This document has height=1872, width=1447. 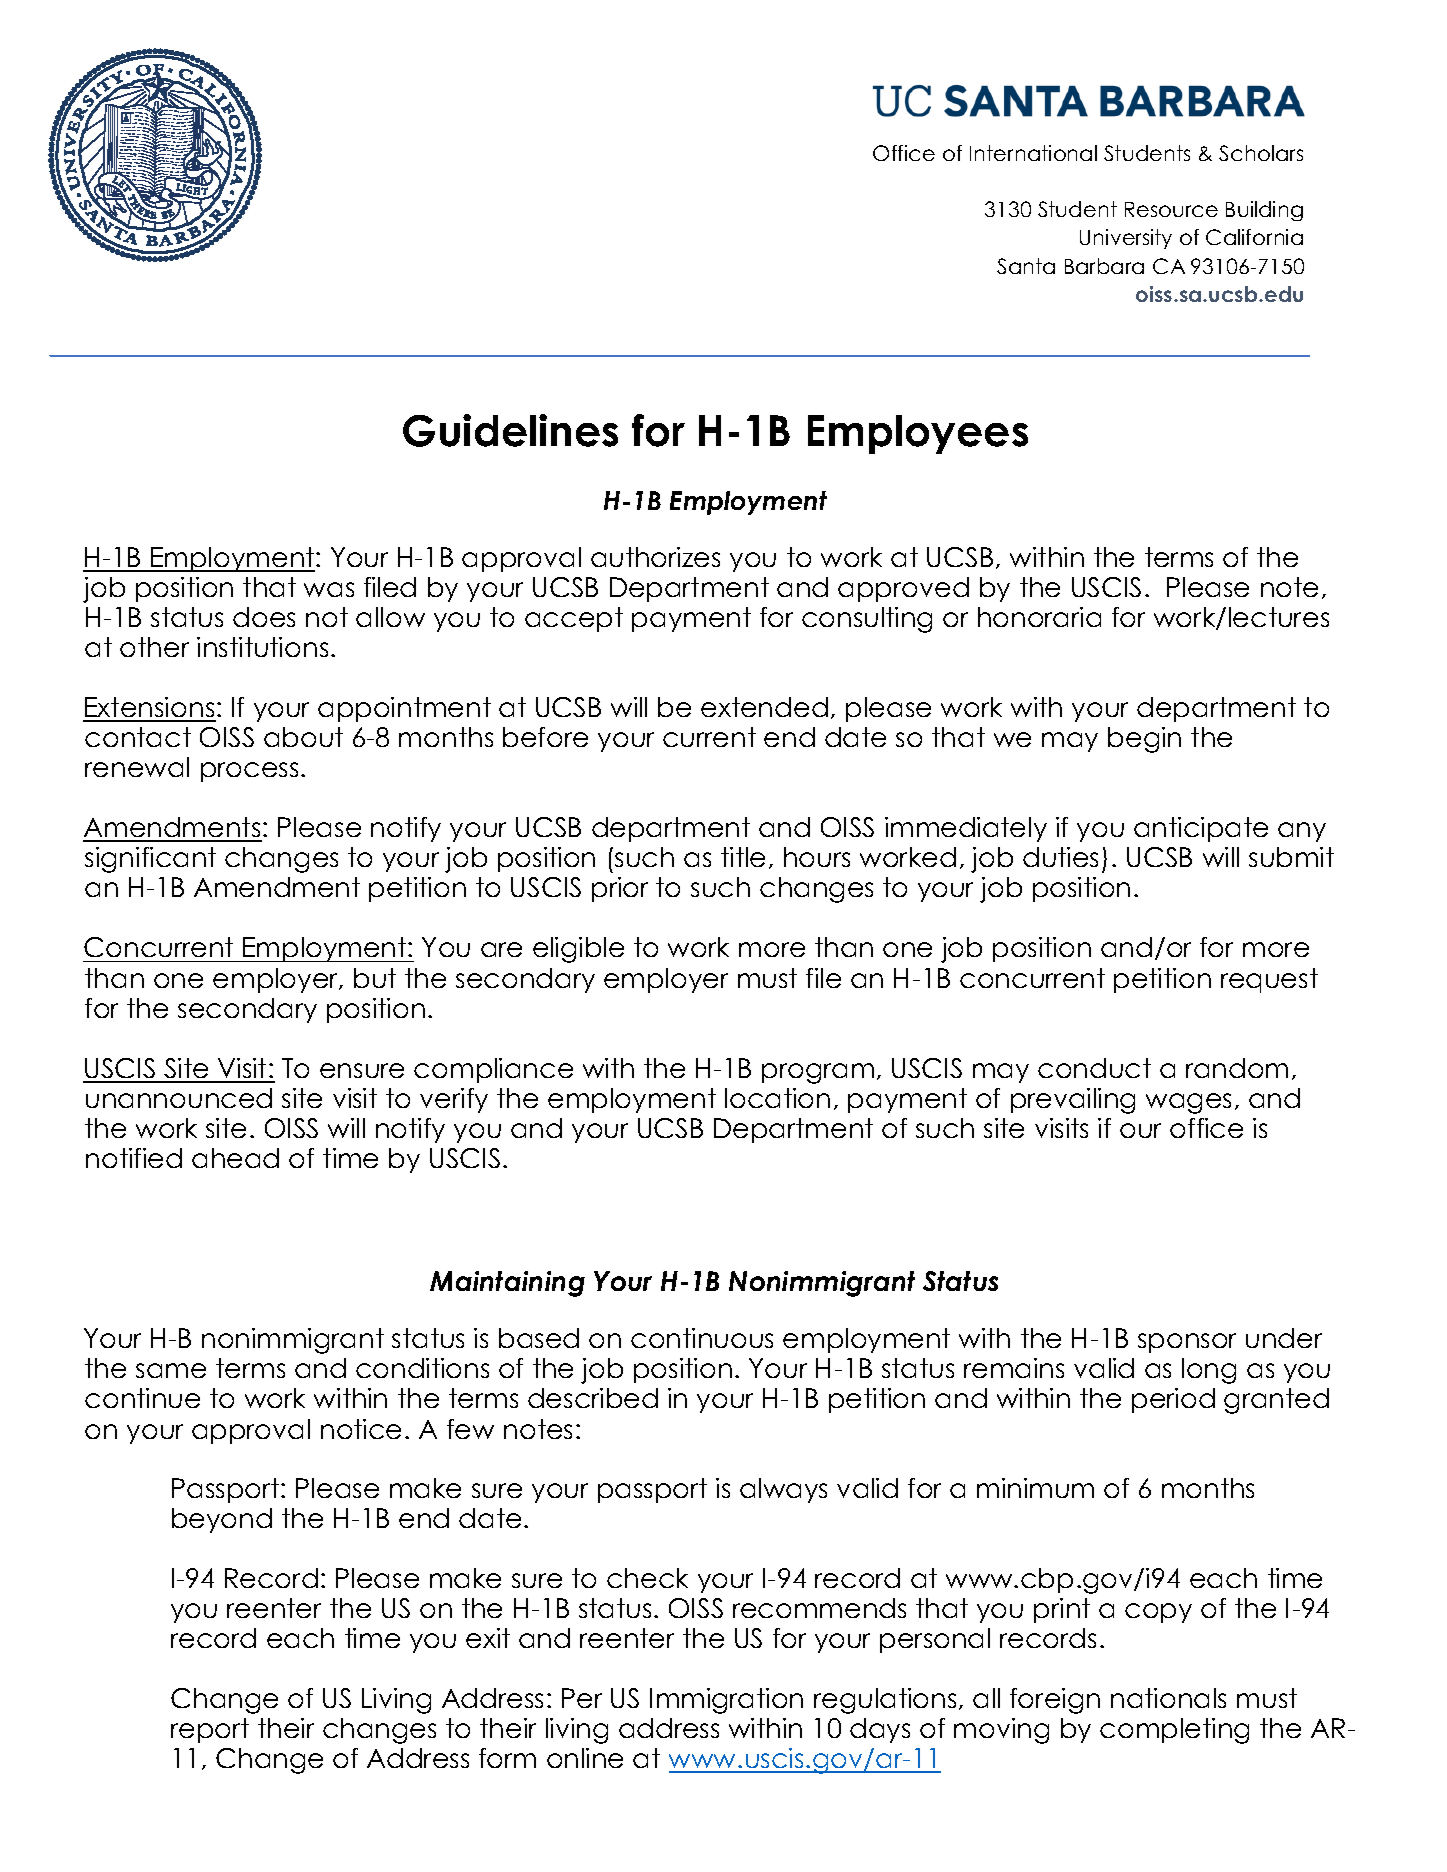 I want to click on continuous, so click(x=702, y=1338).
